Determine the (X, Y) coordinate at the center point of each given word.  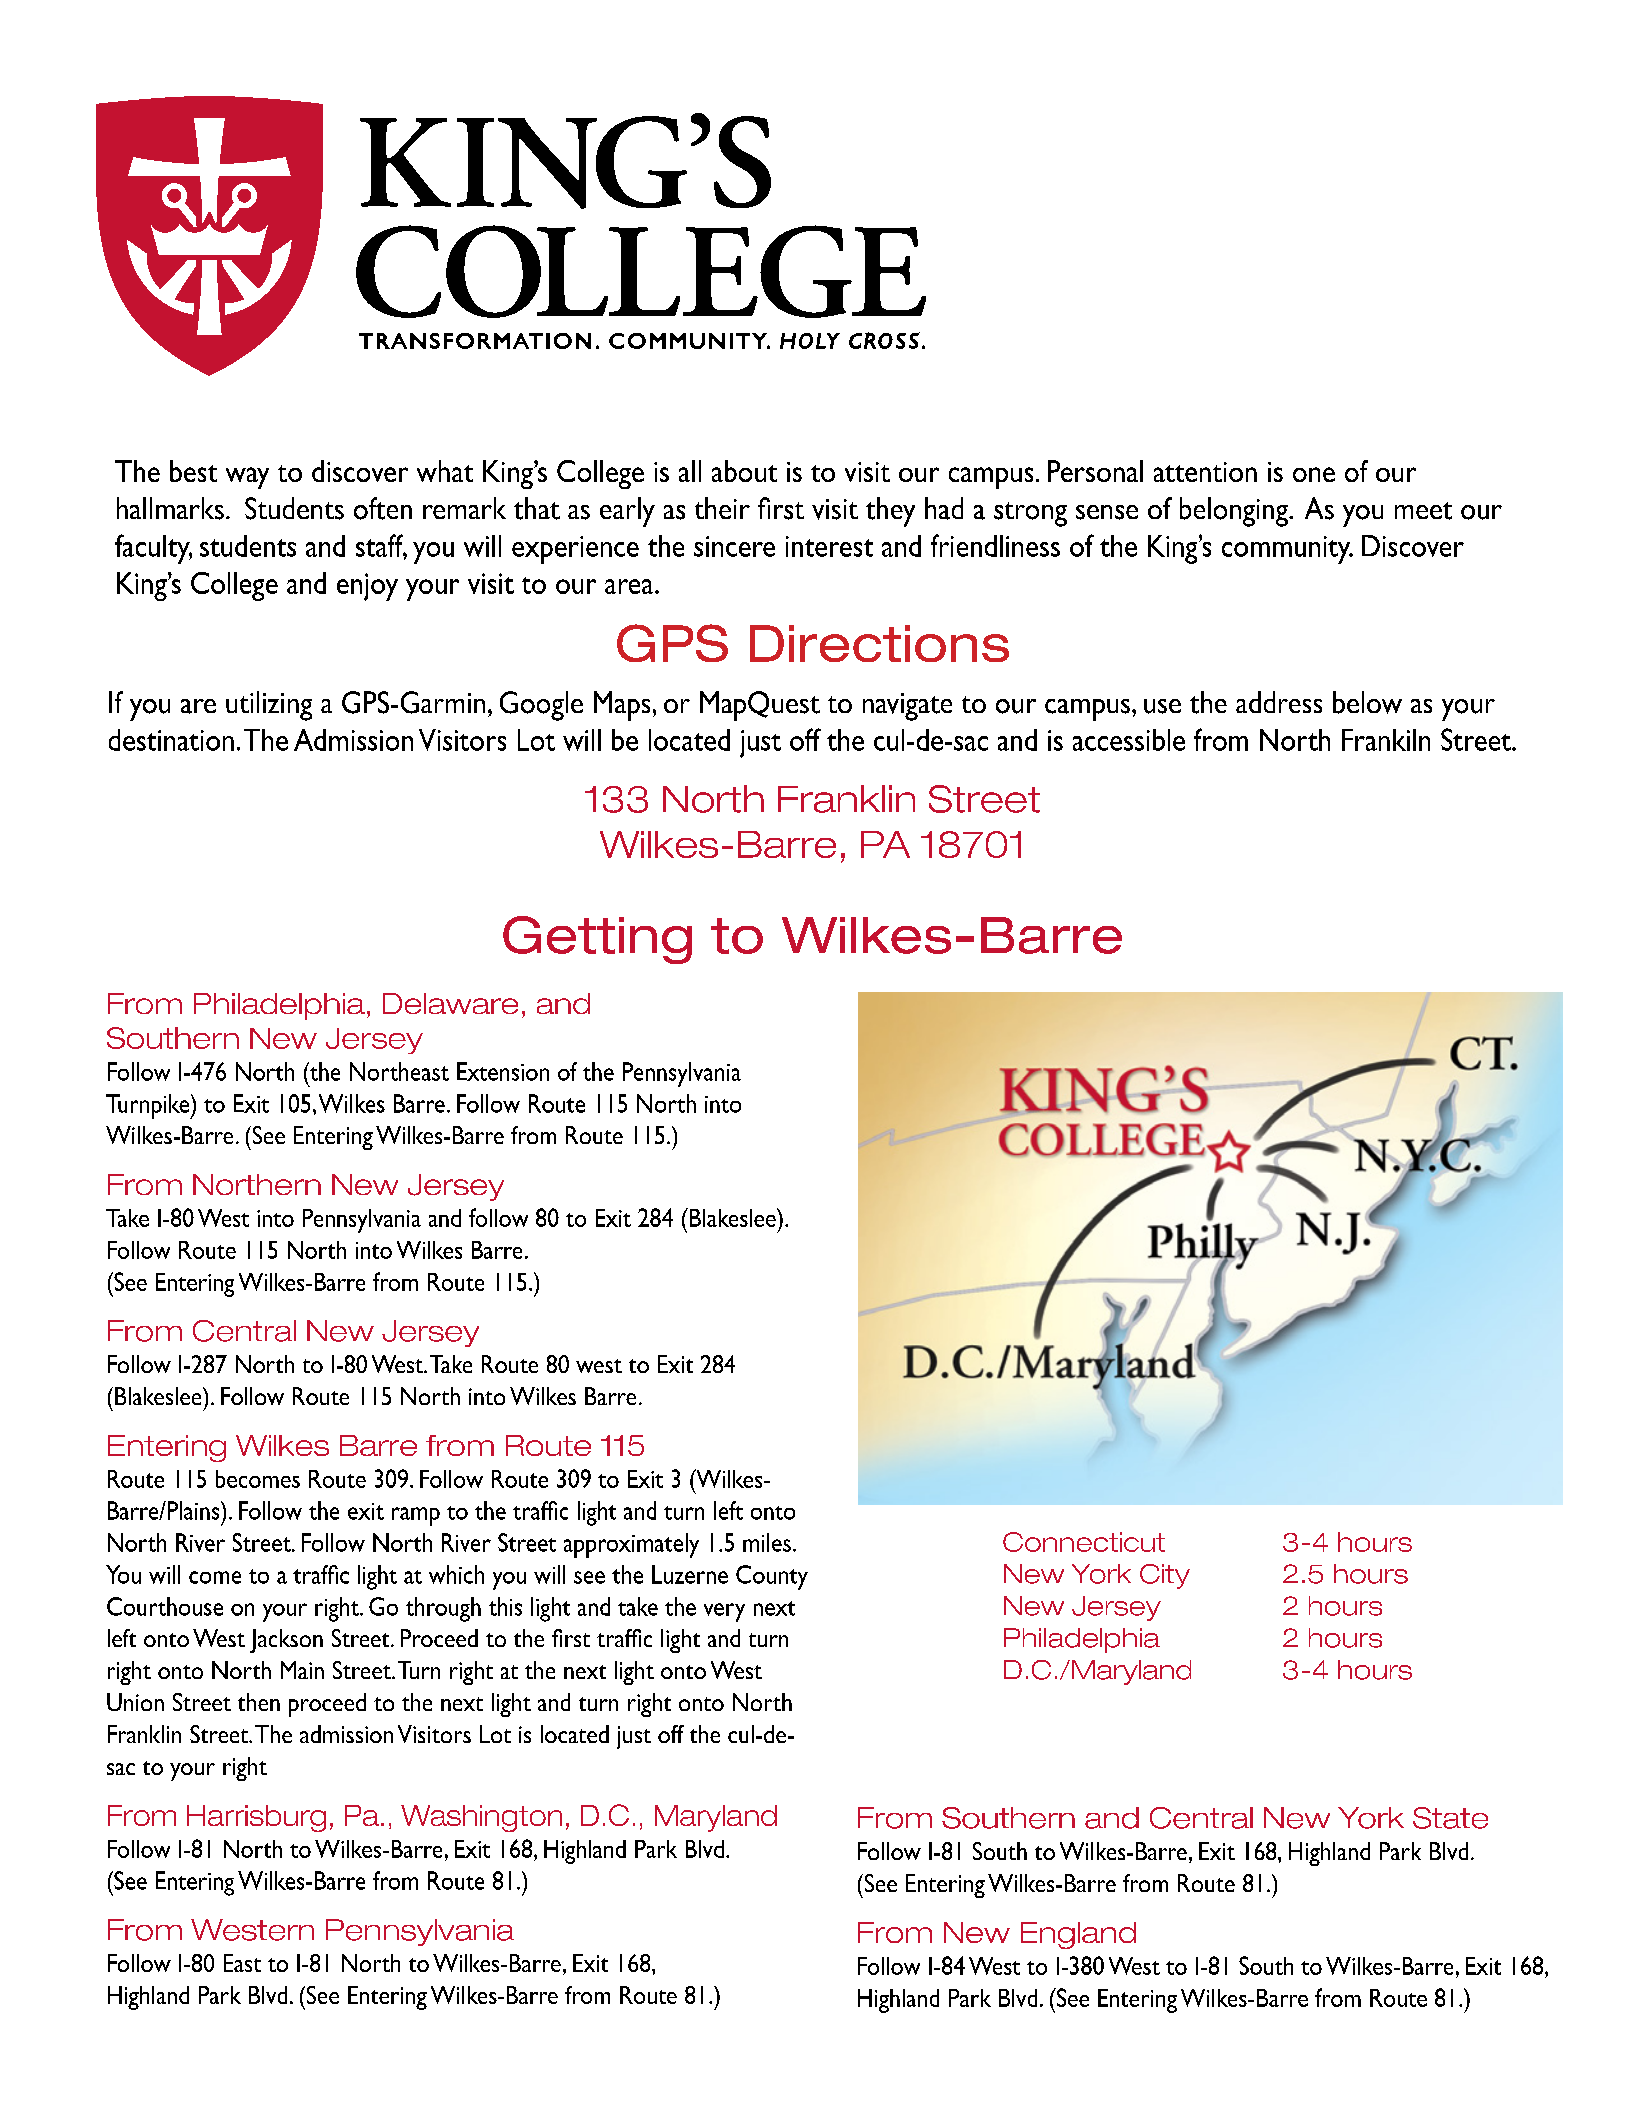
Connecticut (1084, 1542)
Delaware (450, 1003)
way (247, 478)
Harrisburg (256, 1818)
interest (829, 546)
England (1078, 1935)
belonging (1235, 512)
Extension (503, 1071)
